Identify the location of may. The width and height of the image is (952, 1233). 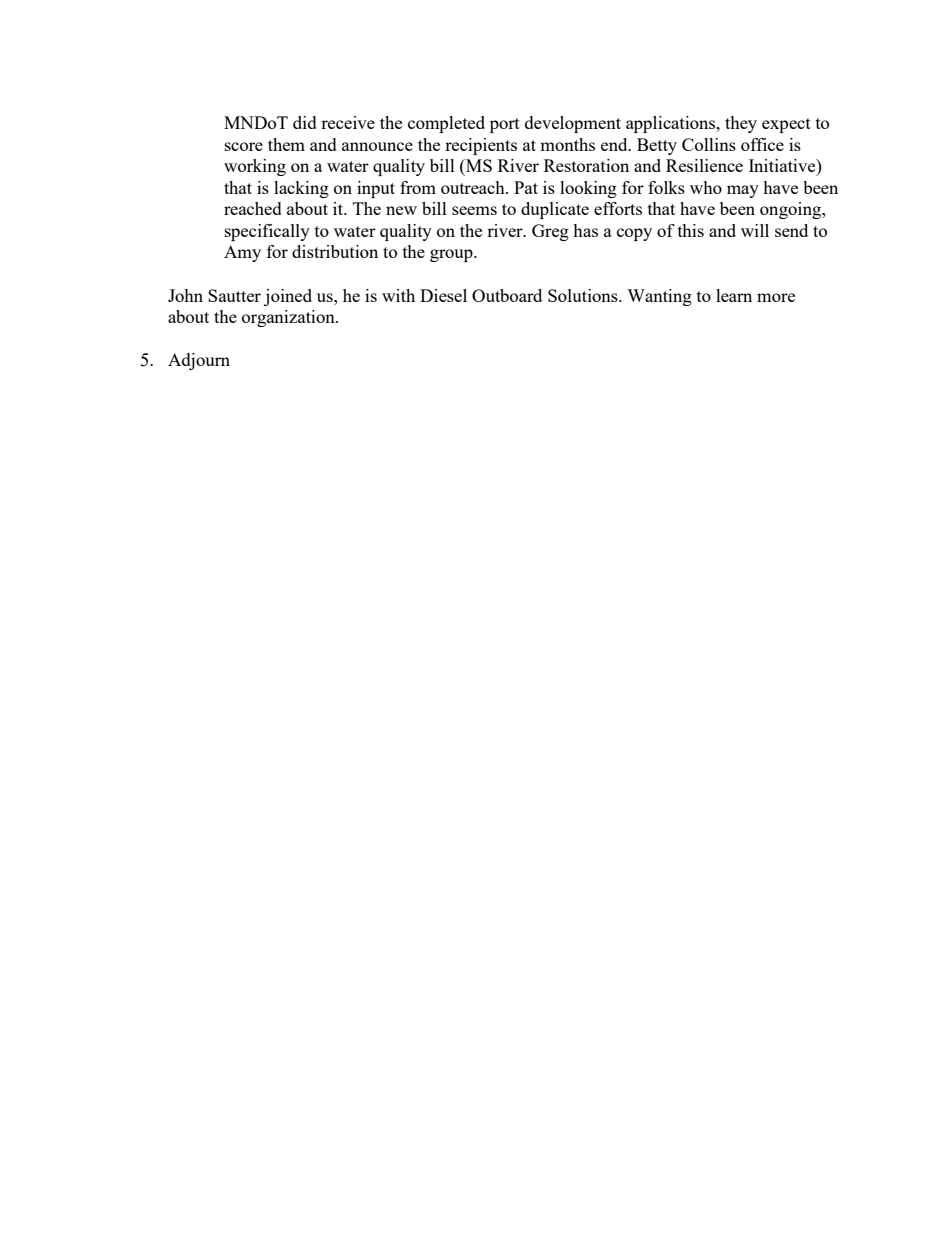
(743, 191).
